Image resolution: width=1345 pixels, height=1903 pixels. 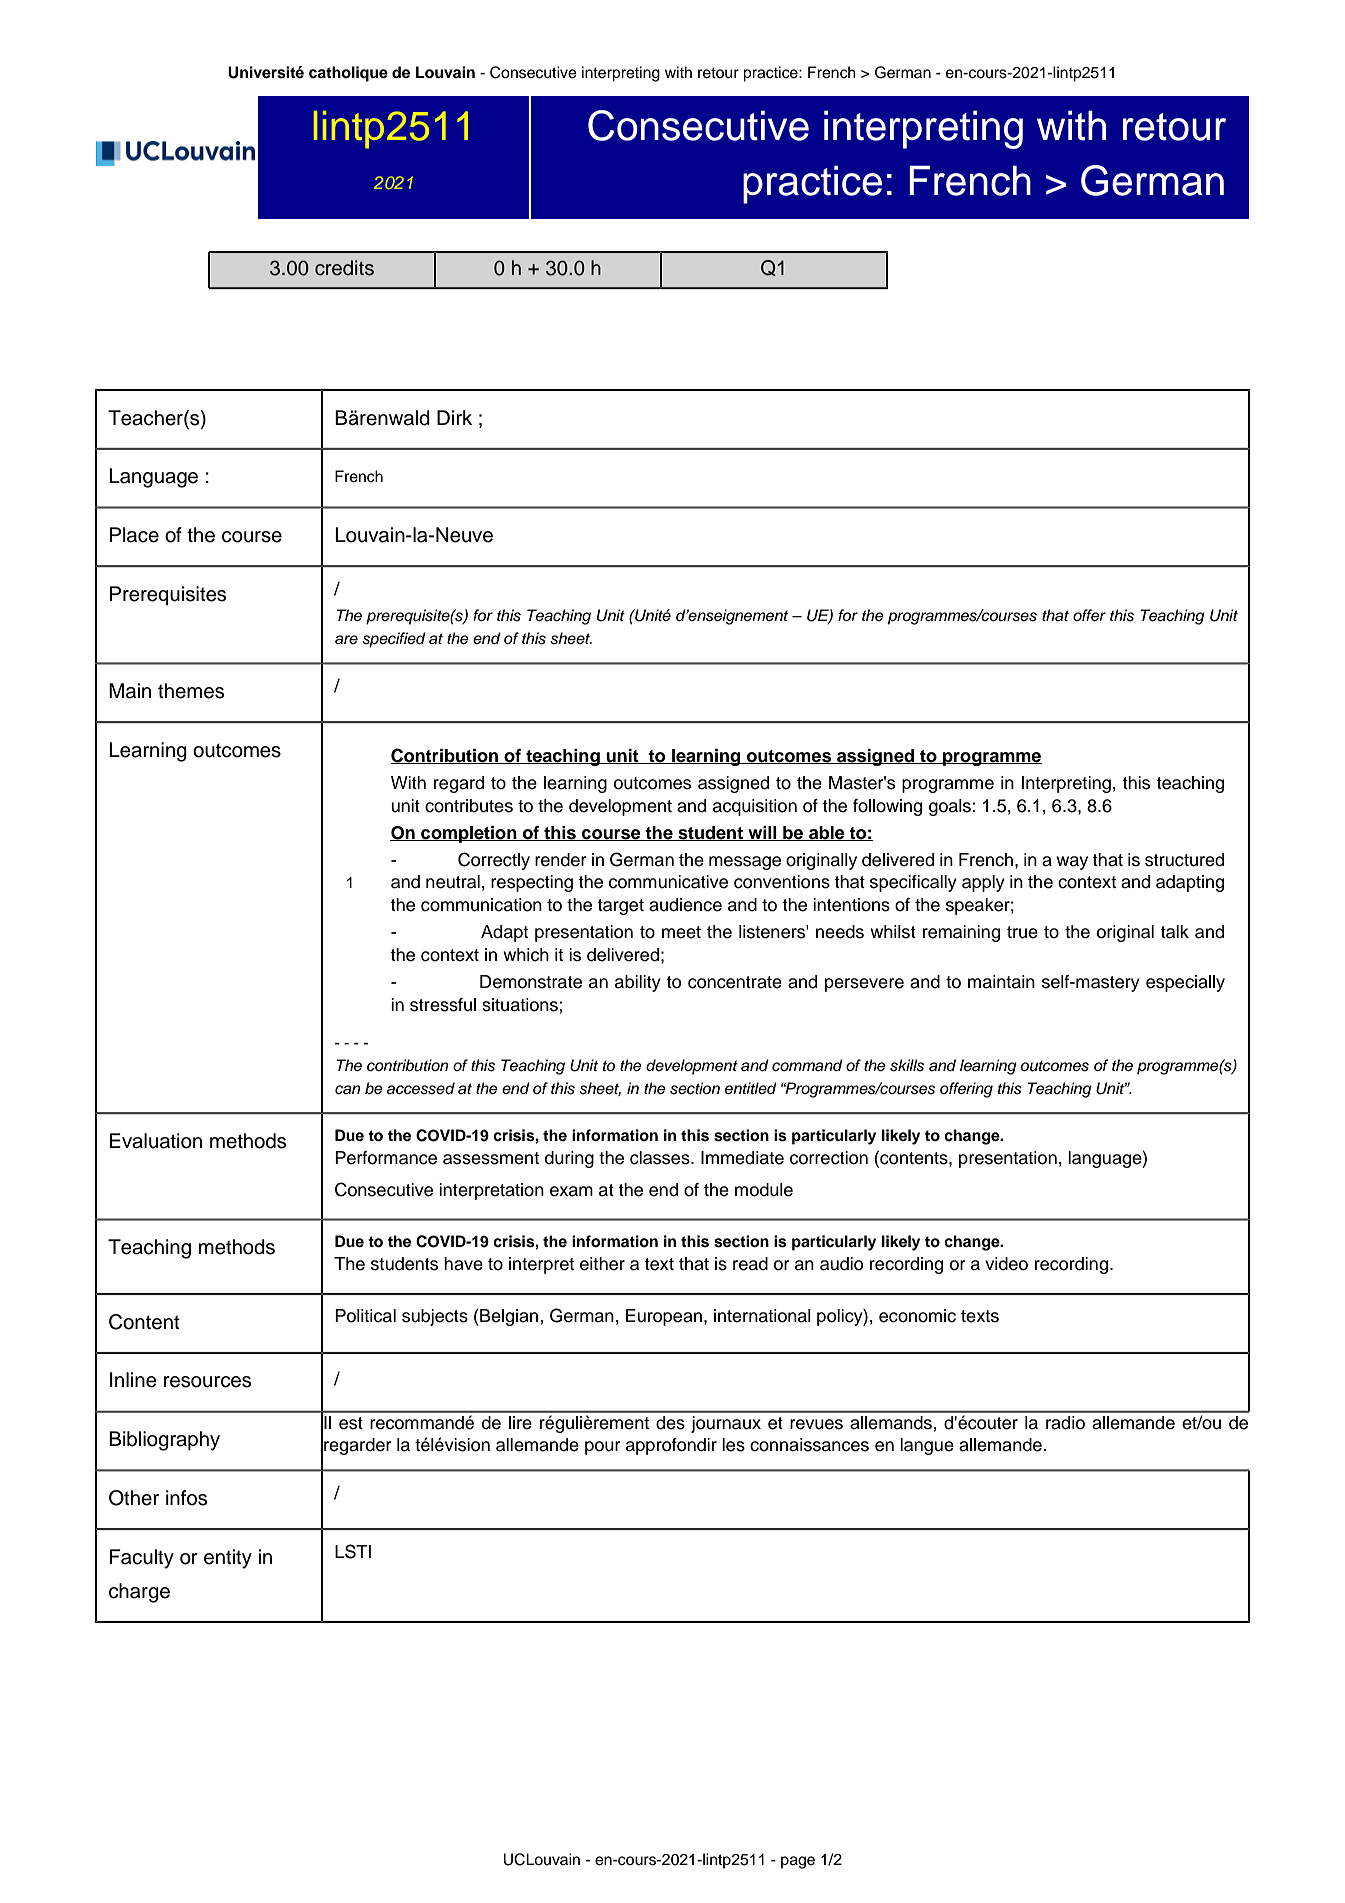 What do you see at coordinates (927, 1446) in the screenshot?
I see `langue` at bounding box center [927, 1446].
